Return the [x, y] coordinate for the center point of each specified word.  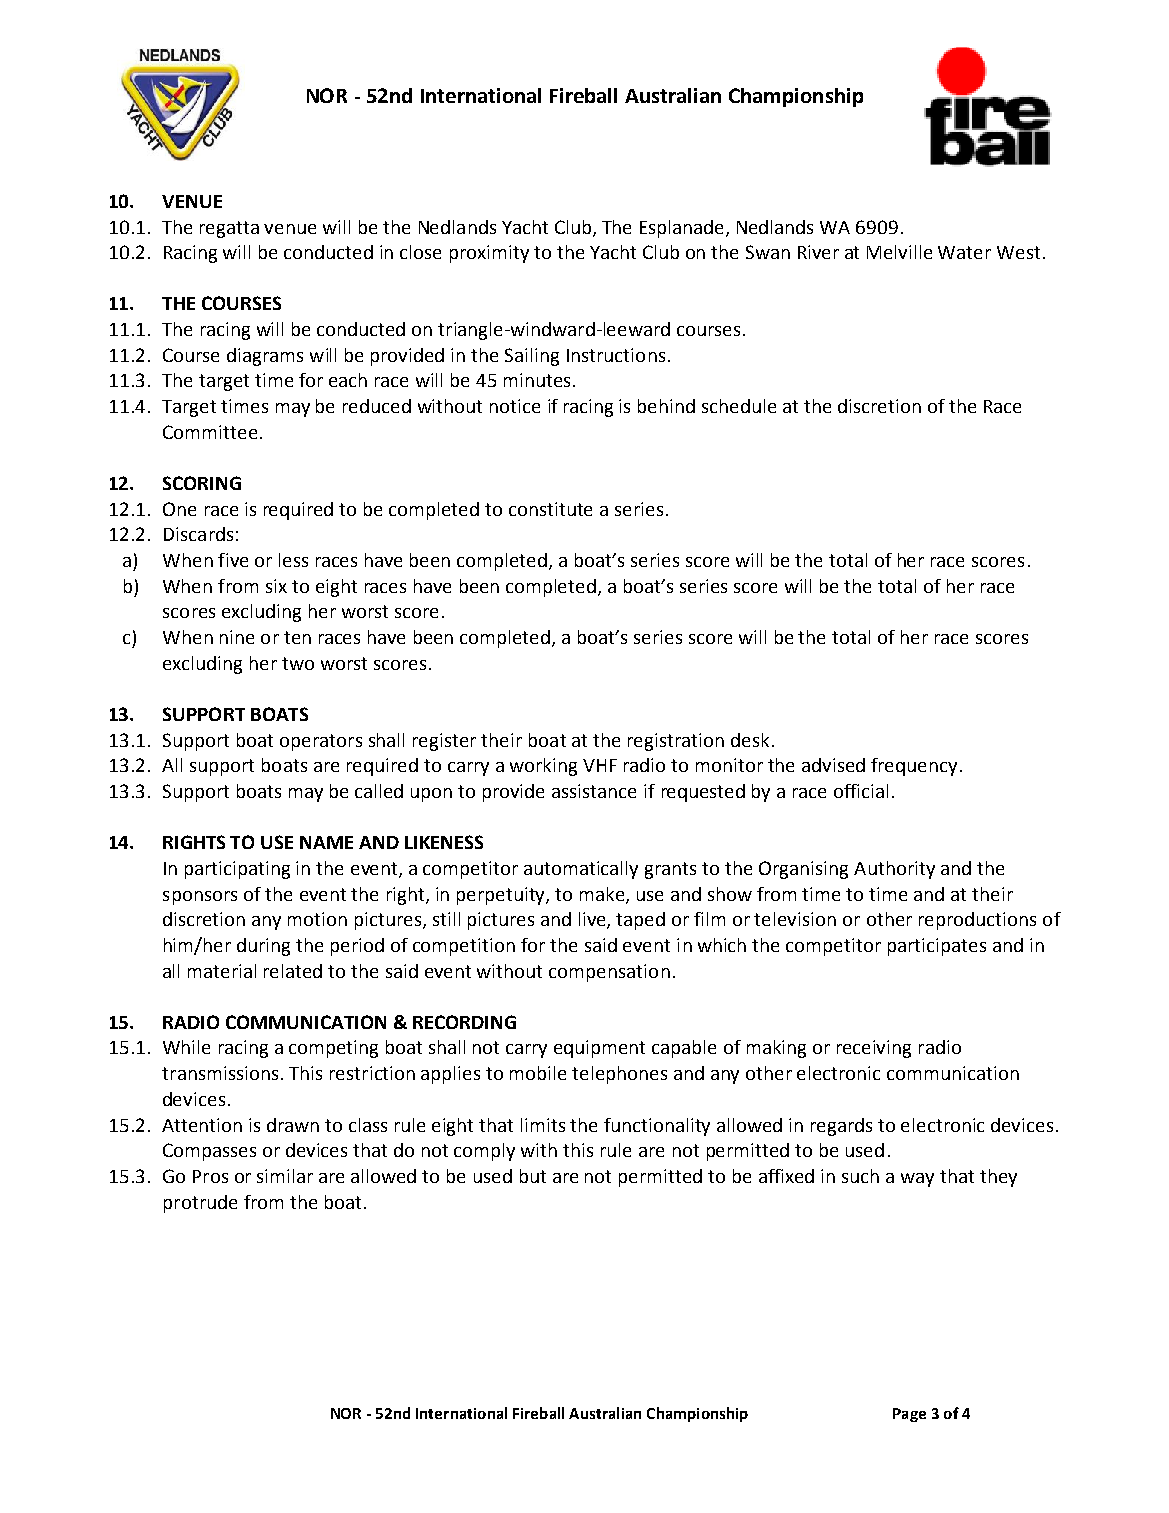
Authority [894, 870]
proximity [489, 254]
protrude [200, 1204]
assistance [594, 791]
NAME [326, 842]
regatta [229, 229]
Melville [899, 252]
